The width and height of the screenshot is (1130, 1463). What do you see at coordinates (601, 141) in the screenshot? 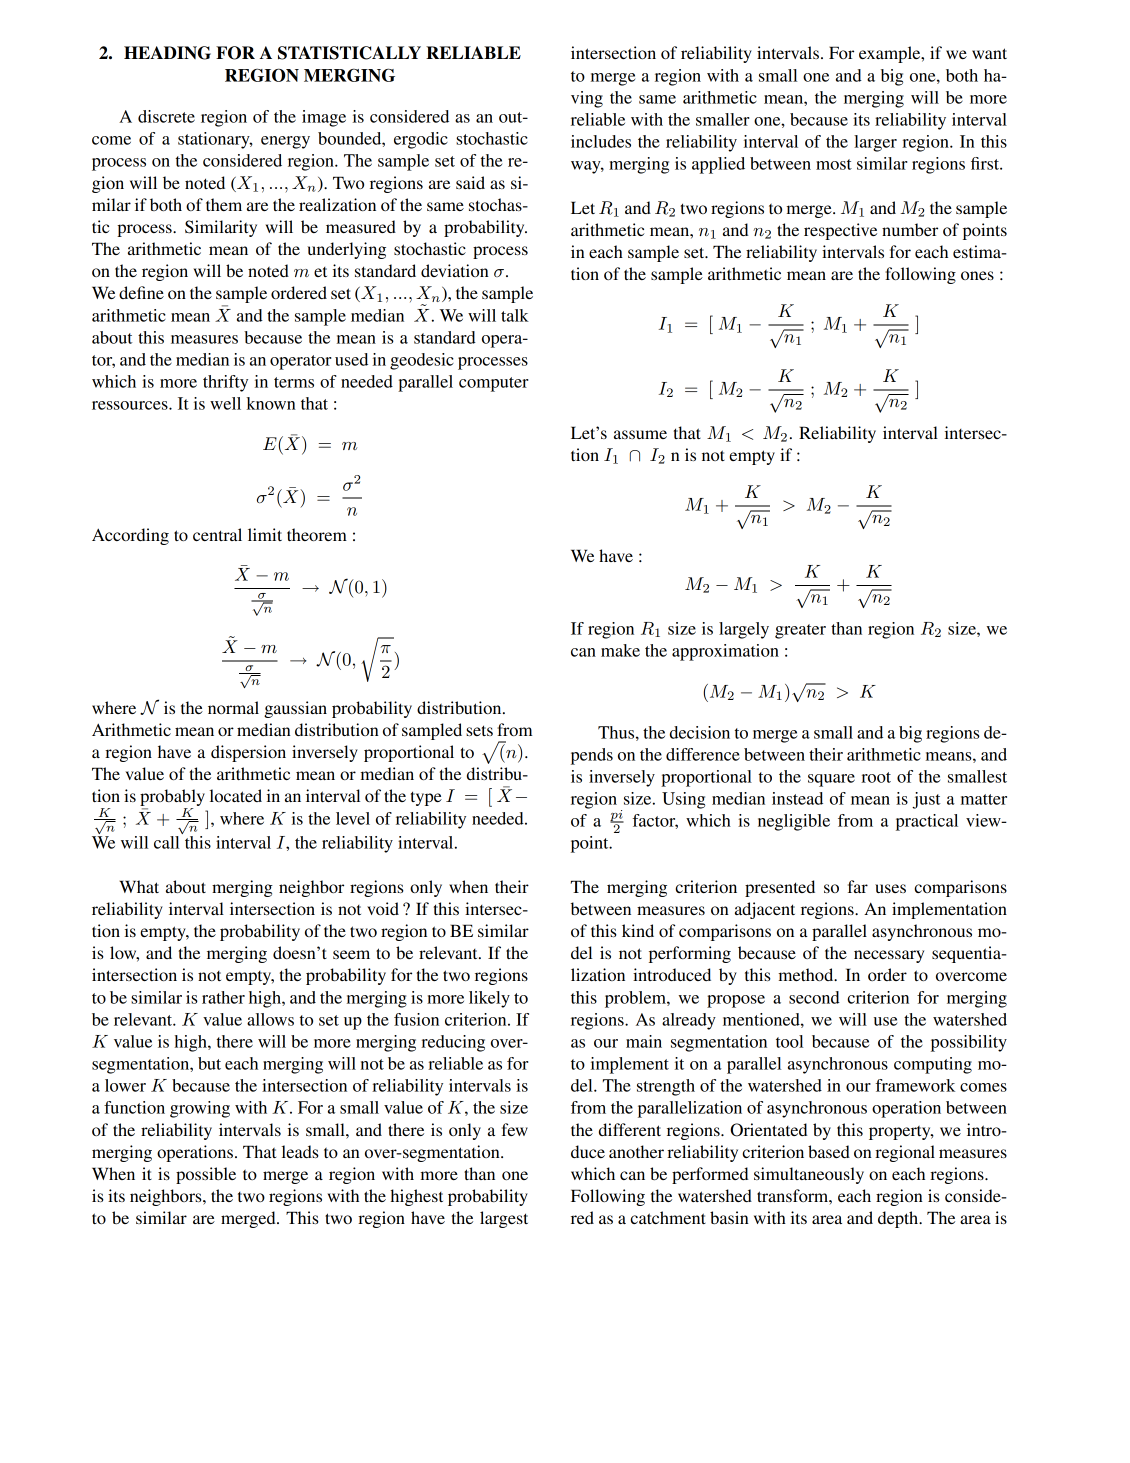
I see `includes` at bounding box center [601, 141].
